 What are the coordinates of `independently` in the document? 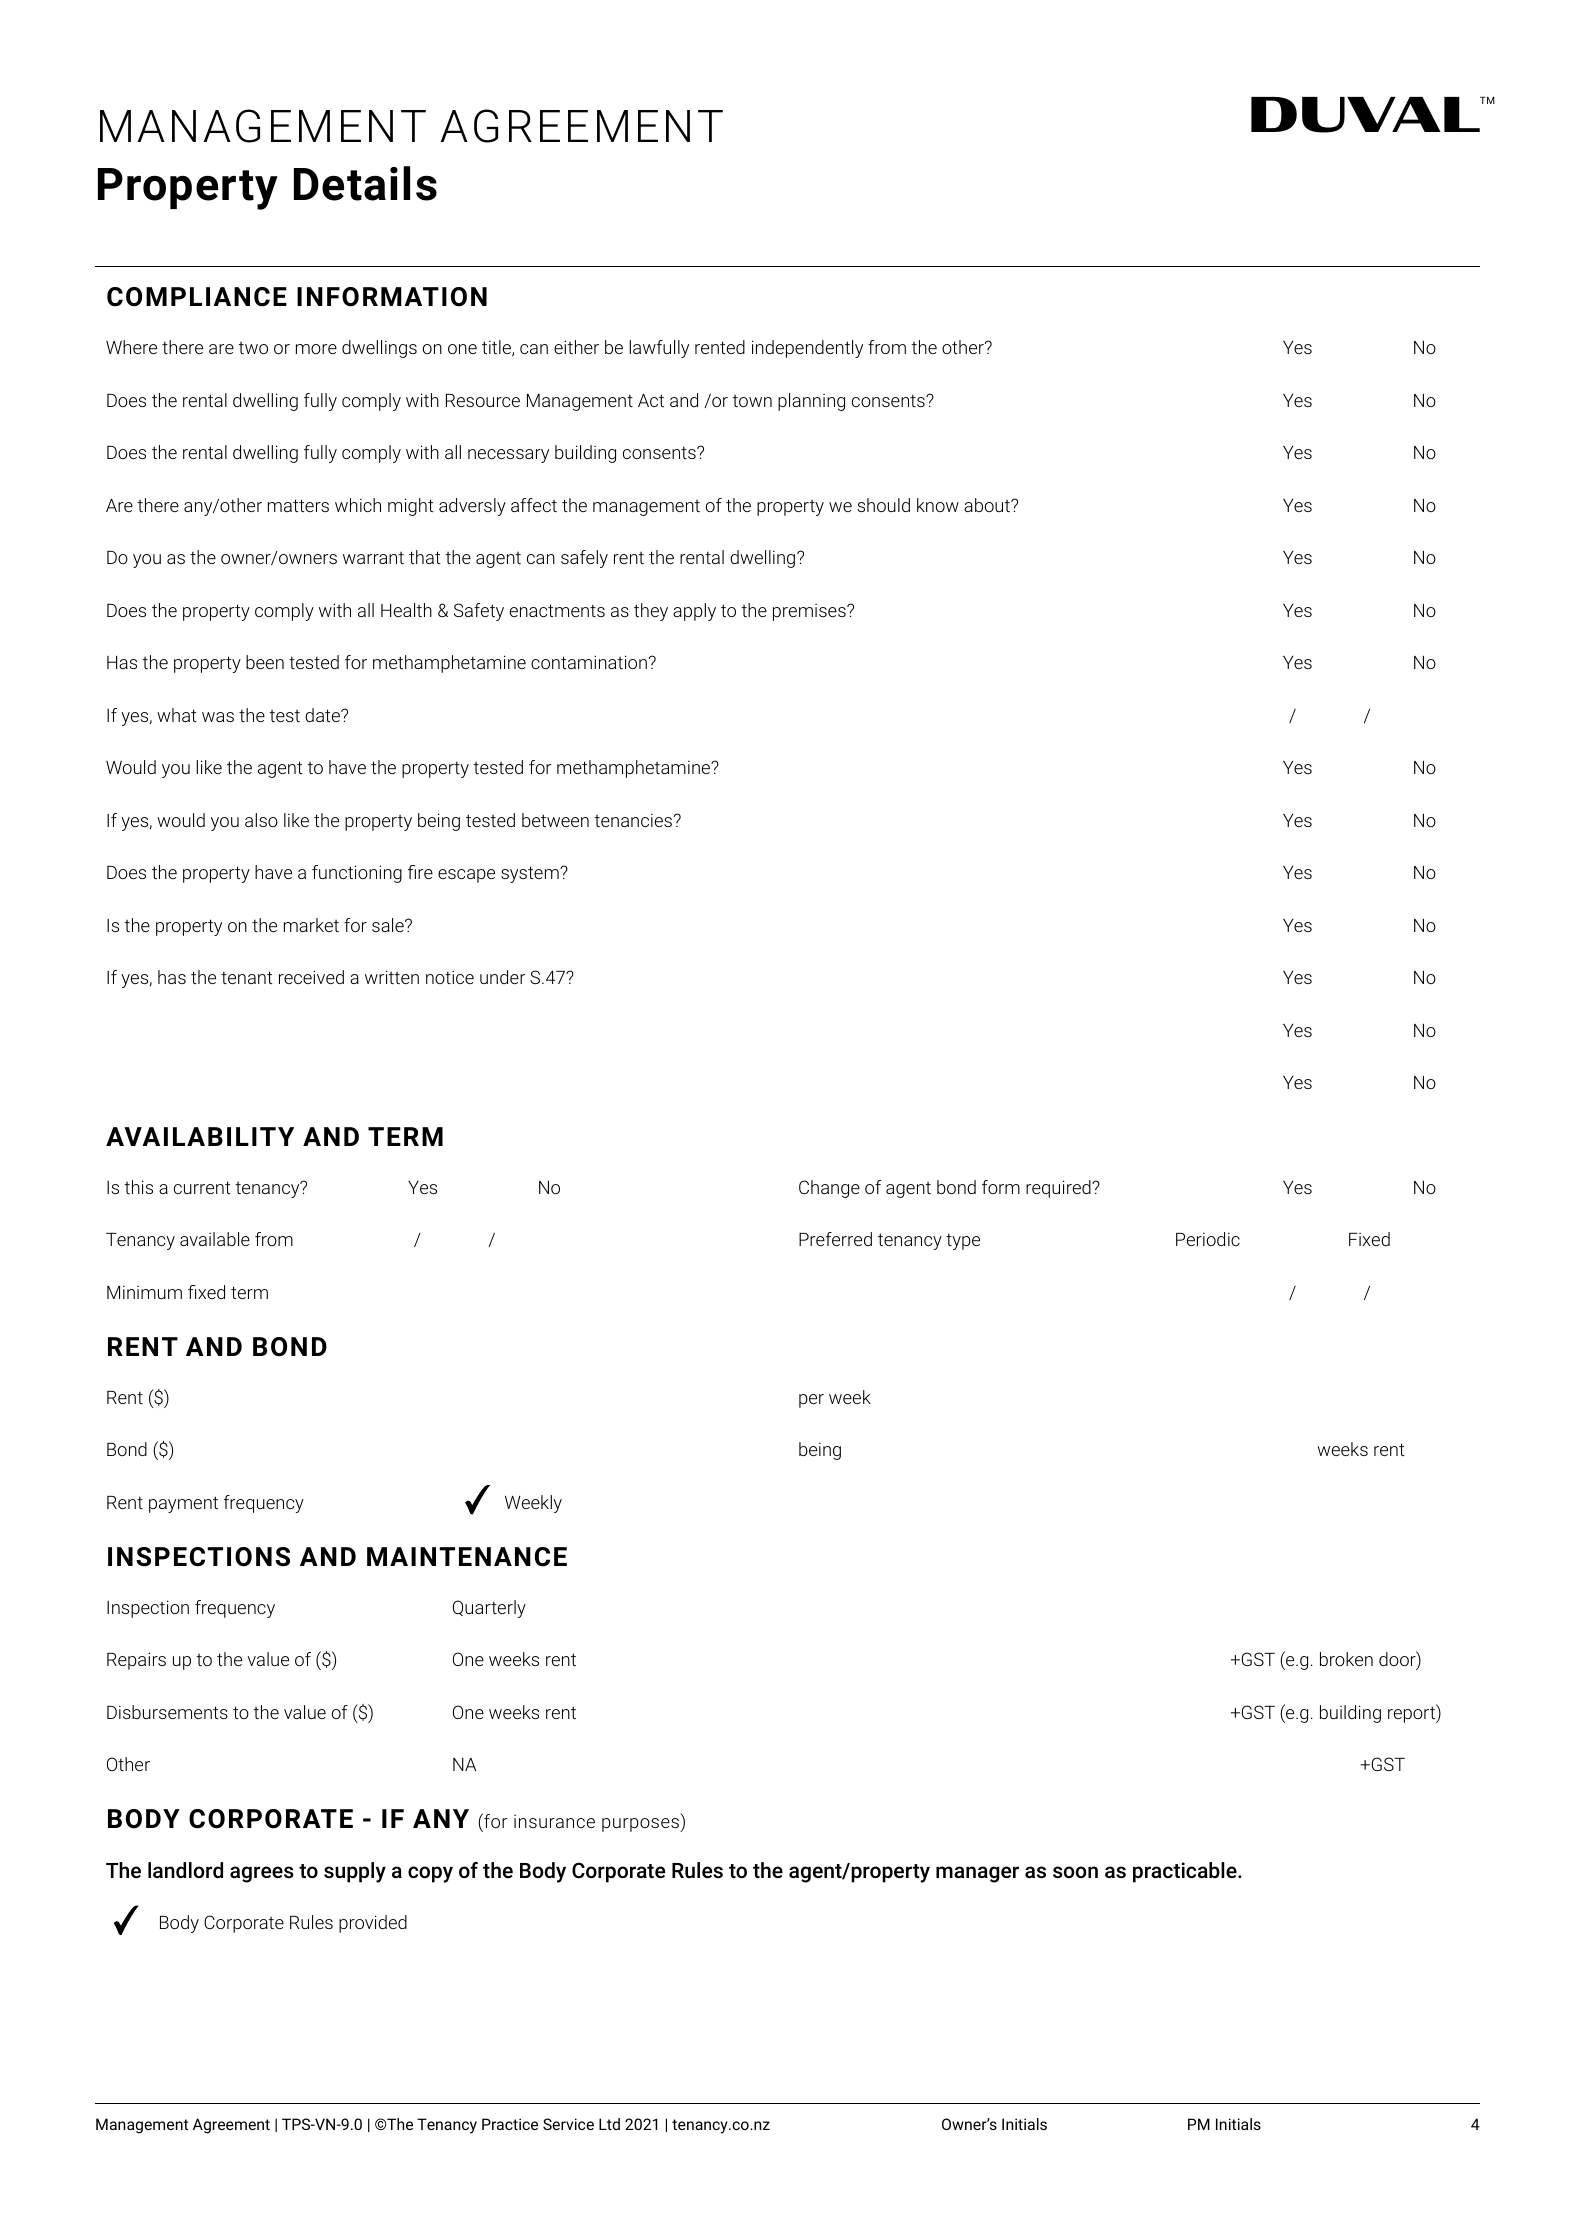 It's located at (807, 349).
